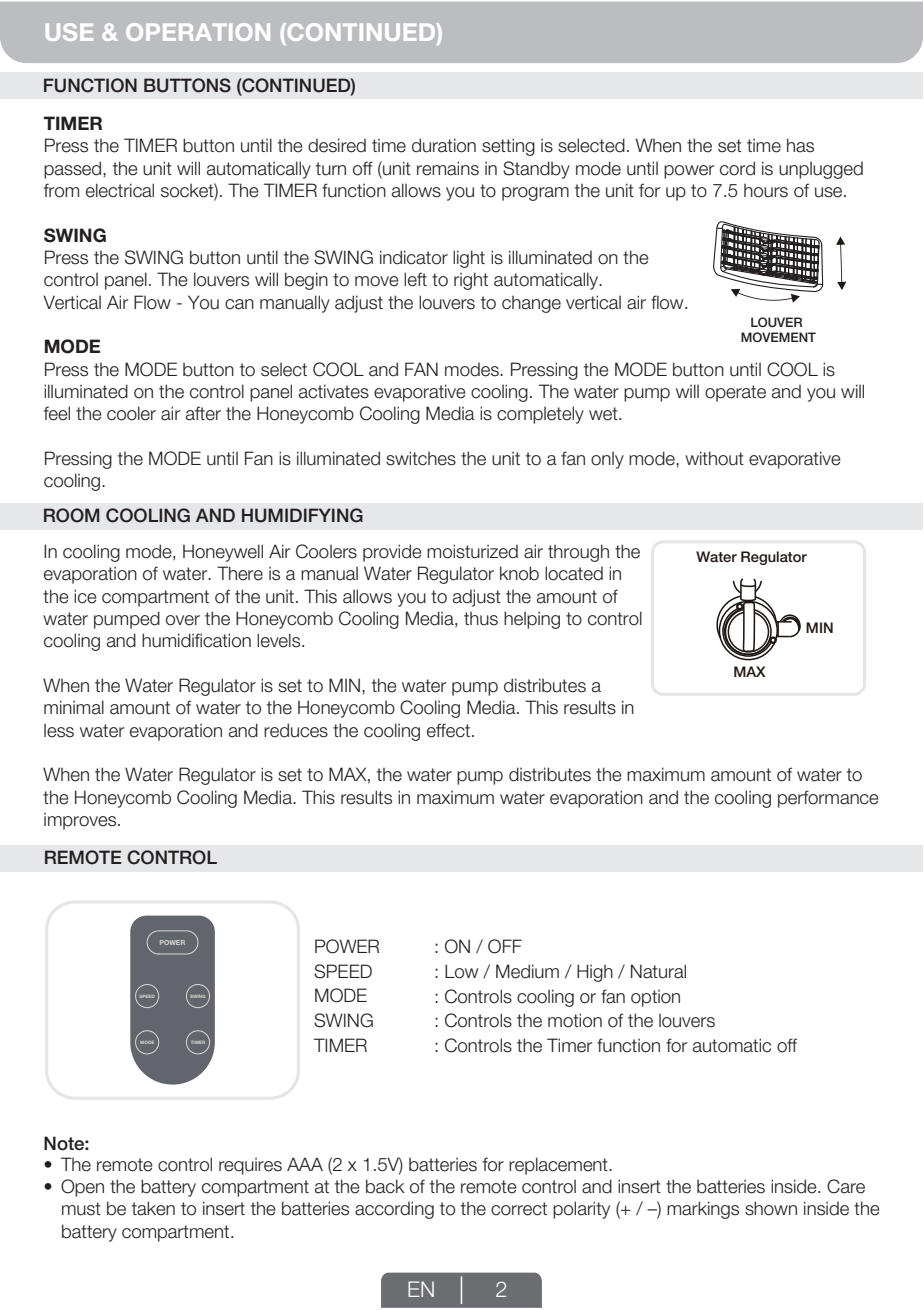  Describe the element at coordinates (481, 619) in the screenshot. I see `thus` at that location.
